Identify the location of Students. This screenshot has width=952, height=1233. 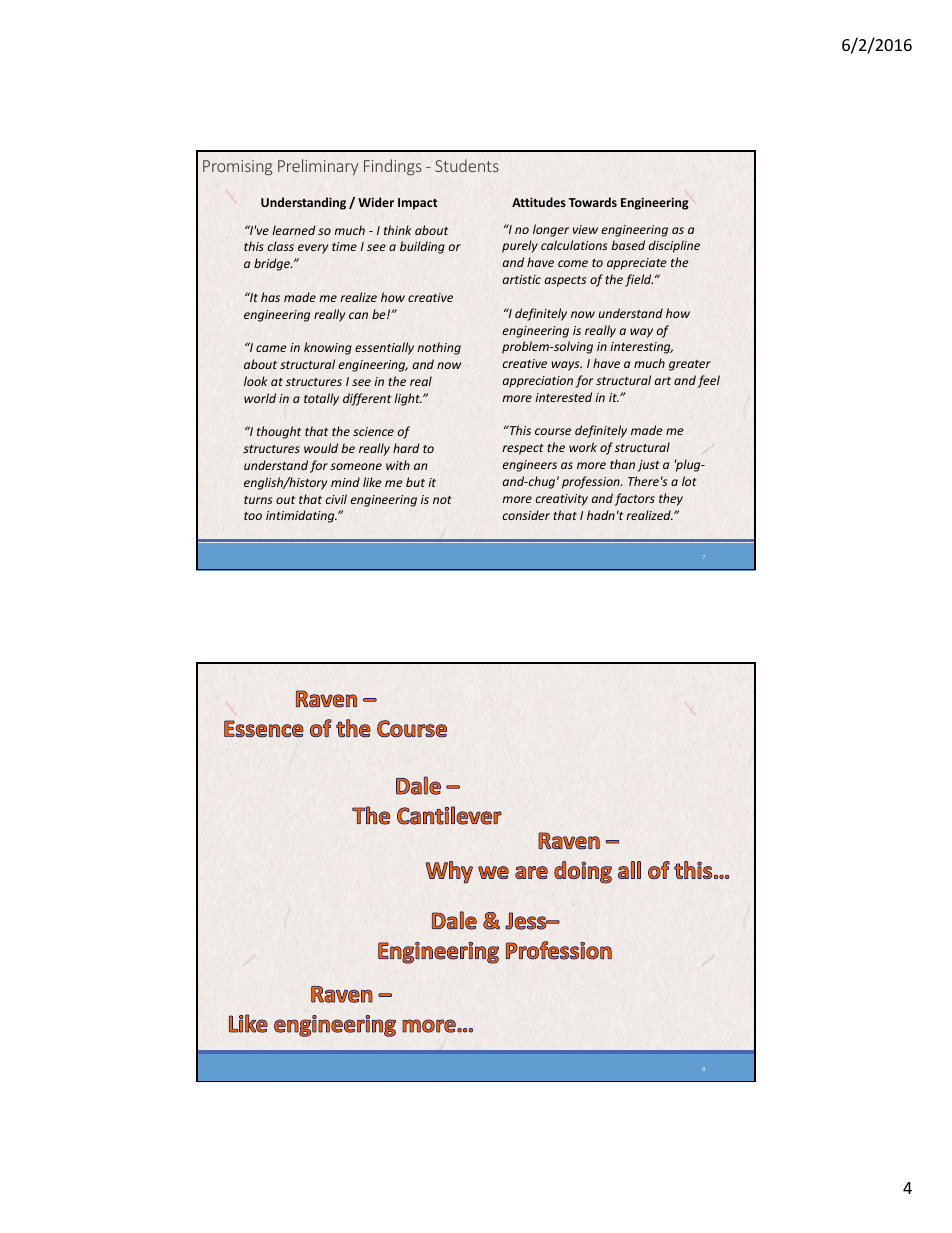
(467, 165).
